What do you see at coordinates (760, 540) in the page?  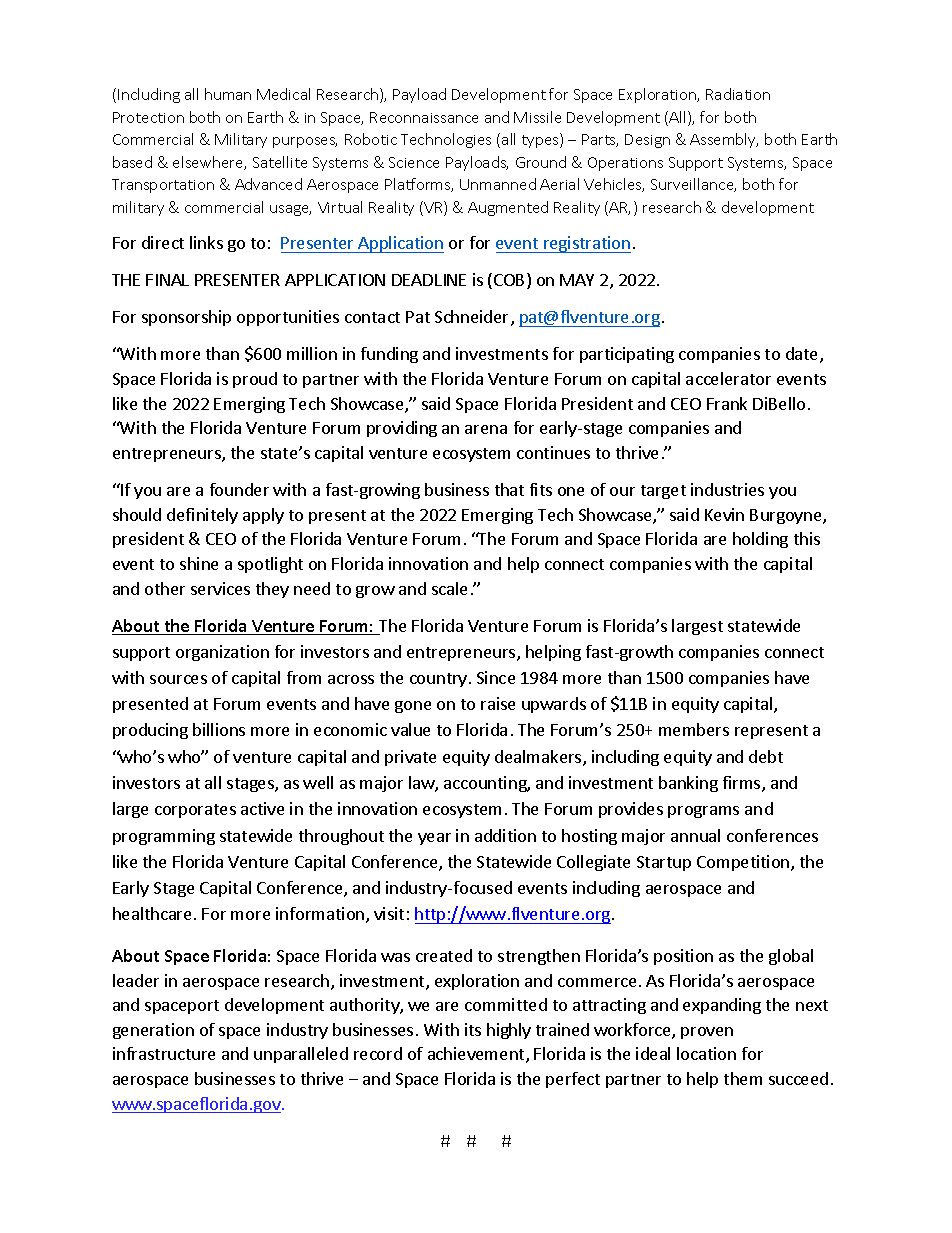 I see `holding` at bounding box center [760, 540].
